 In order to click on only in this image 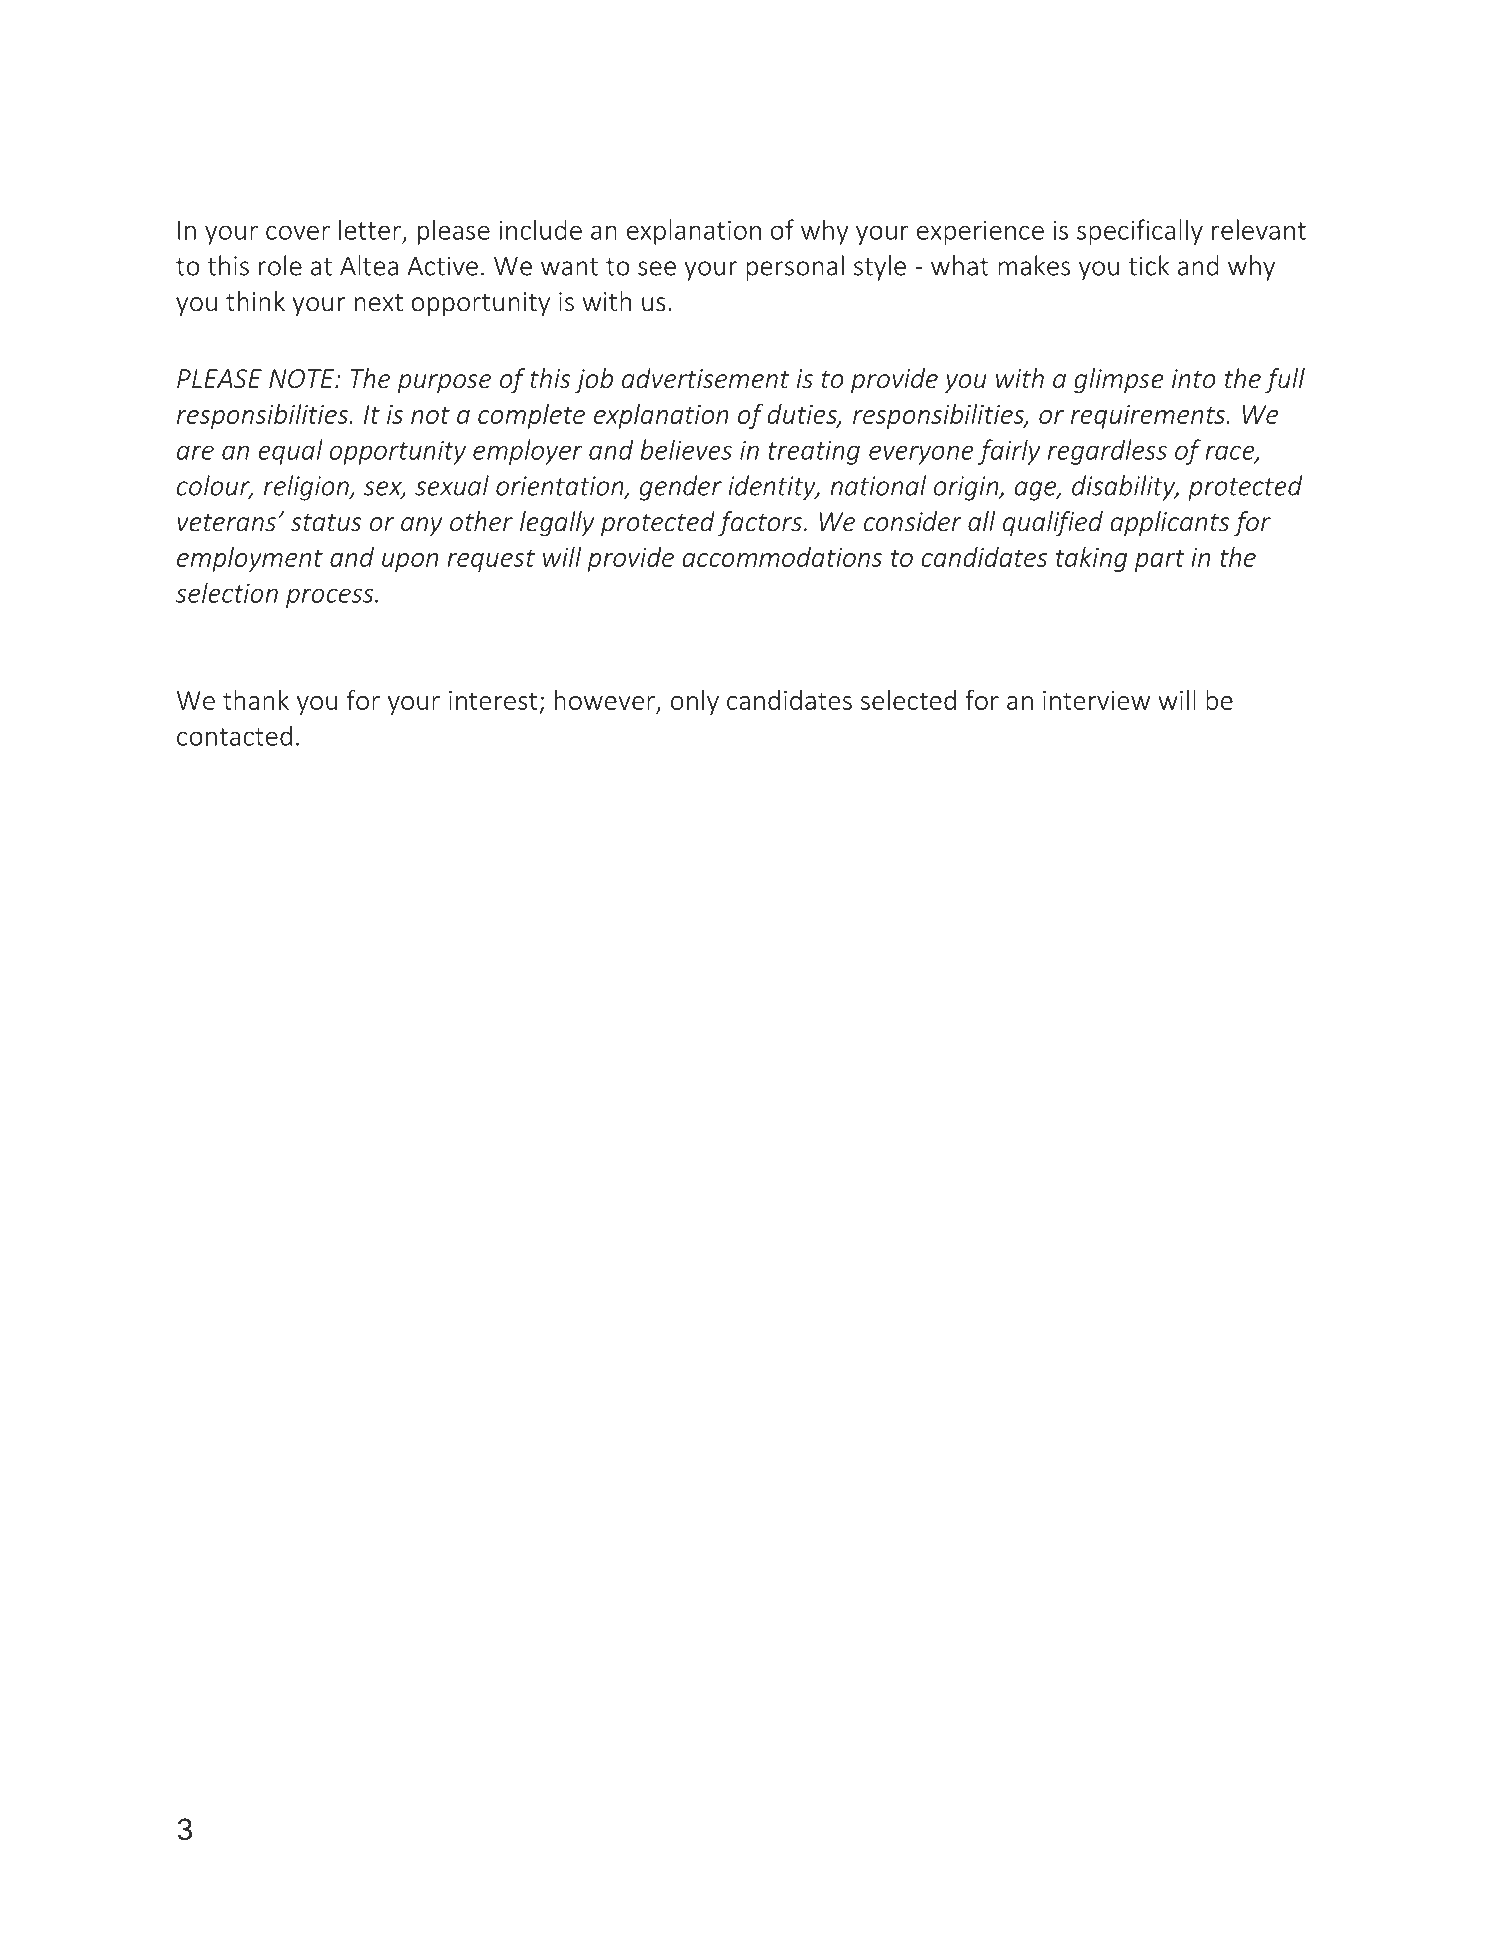, I will do `click(695, 702)`.
